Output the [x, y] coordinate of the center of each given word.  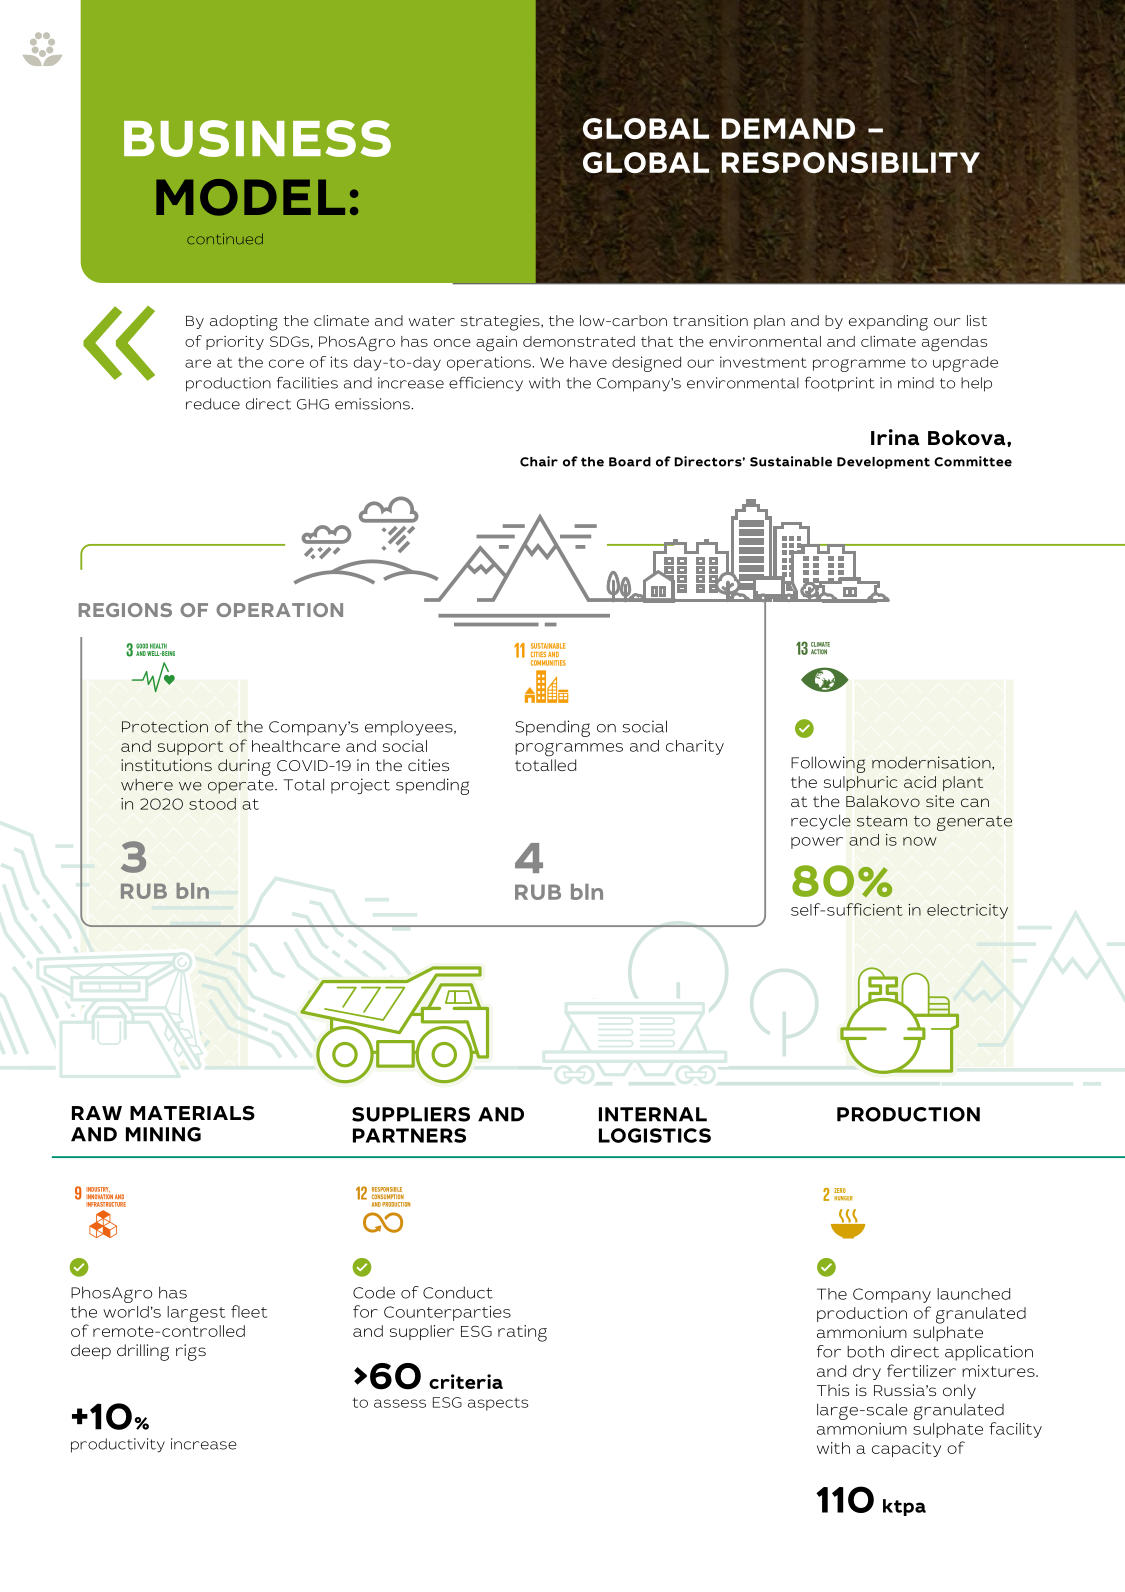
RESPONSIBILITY [851, 162]
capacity [906, 1449]
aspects [498, 1404]
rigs [191, 1352]
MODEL [250, 197]
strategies [501, 323]
